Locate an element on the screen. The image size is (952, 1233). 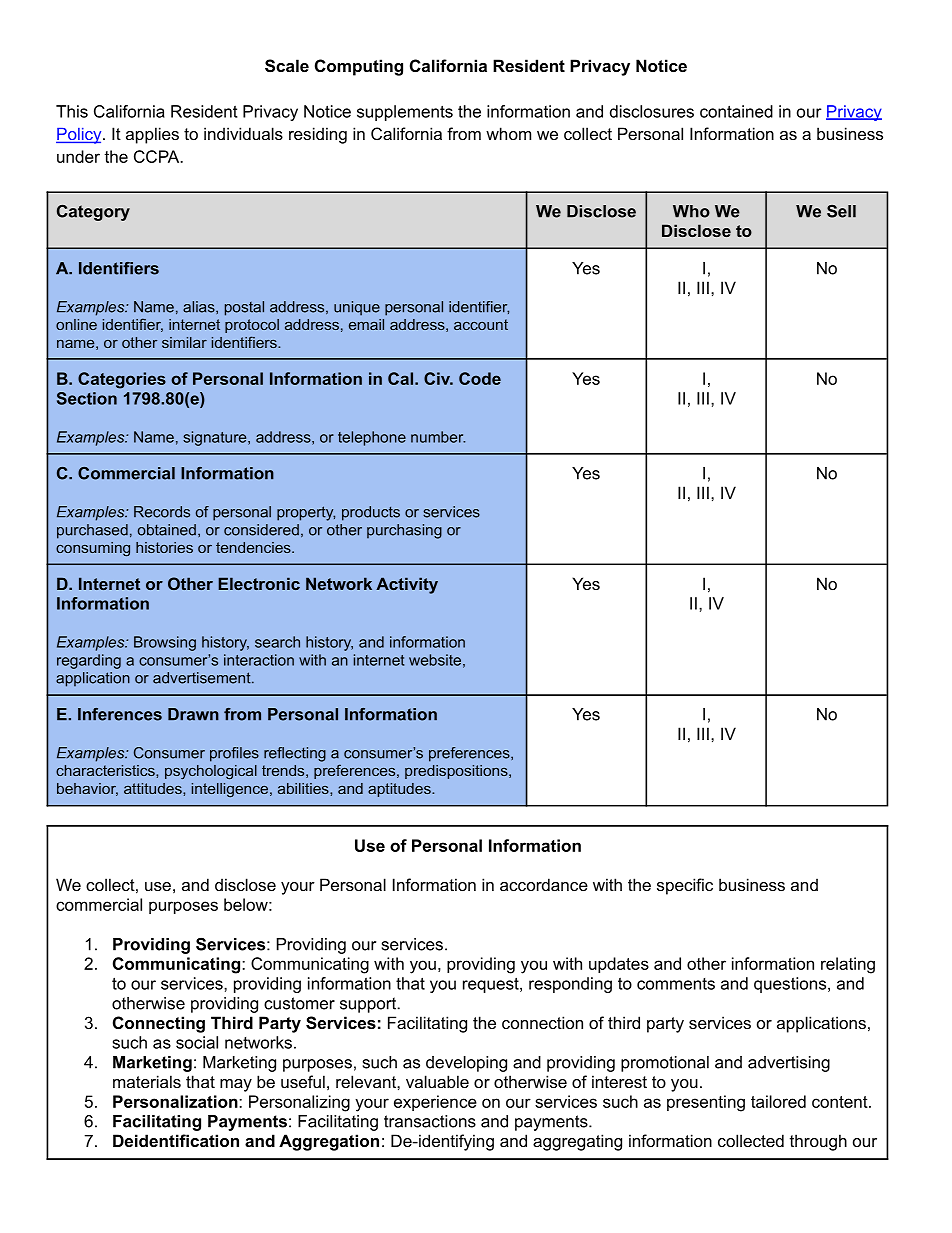
contained is located at coordinates (736, 111).
